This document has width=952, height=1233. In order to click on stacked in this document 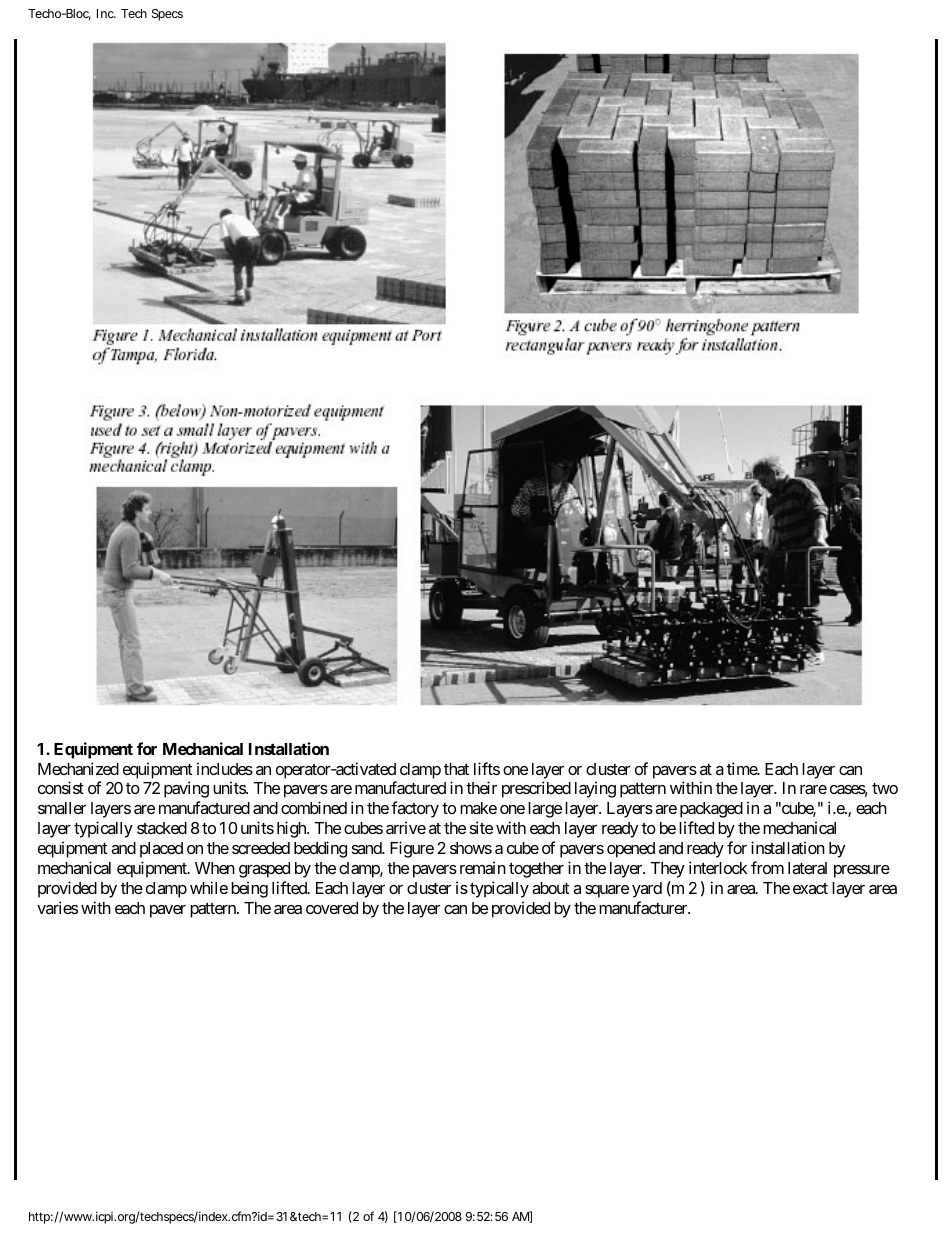, I will do `click(162, 828)`.
